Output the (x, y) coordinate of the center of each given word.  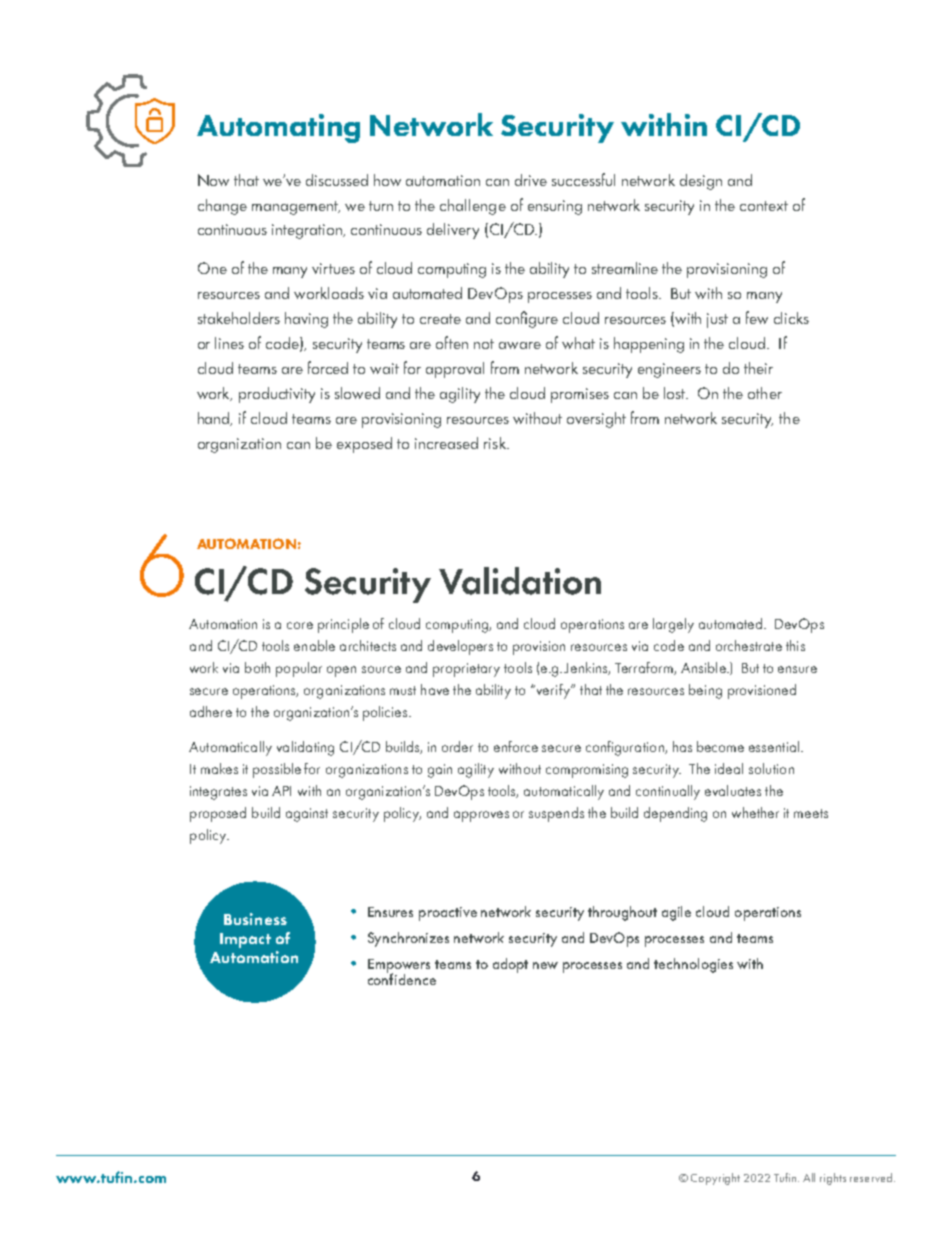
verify (553, 691)
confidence (402, 978)
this (795, 645)
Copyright (715, 1179)
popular (299, 669)
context (764, 206)
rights (833, 1179)
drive (531, 180)
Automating (278, 128)
